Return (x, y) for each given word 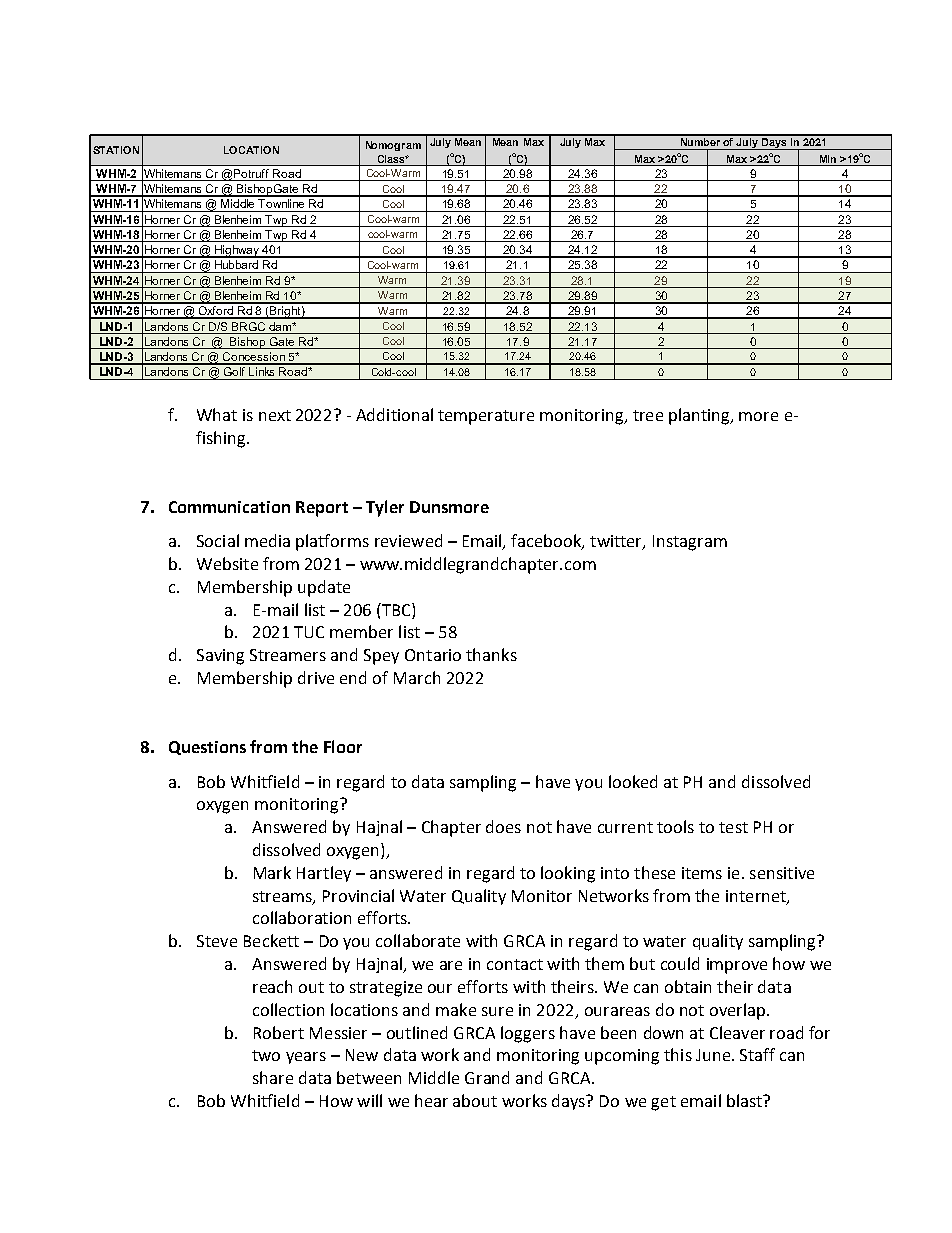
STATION (116, 150)
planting (700, 416)
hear (431, 1100)
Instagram (690, 543)
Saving (220, 657)
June (714, 1055)
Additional (394, 414)
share (273, 1077)
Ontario (433, 655)
